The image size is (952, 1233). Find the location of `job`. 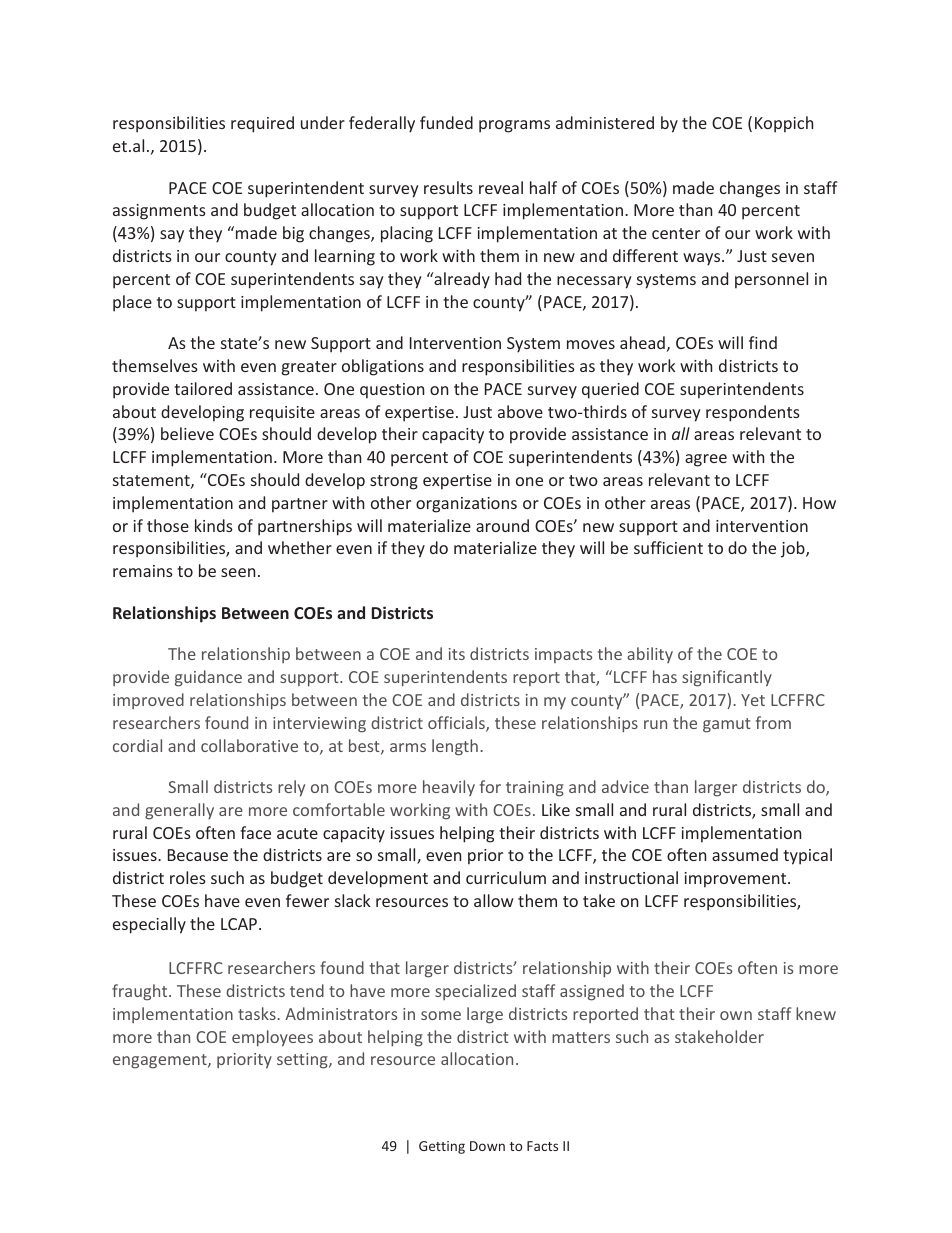

job is located at coordinates (794, 549).
